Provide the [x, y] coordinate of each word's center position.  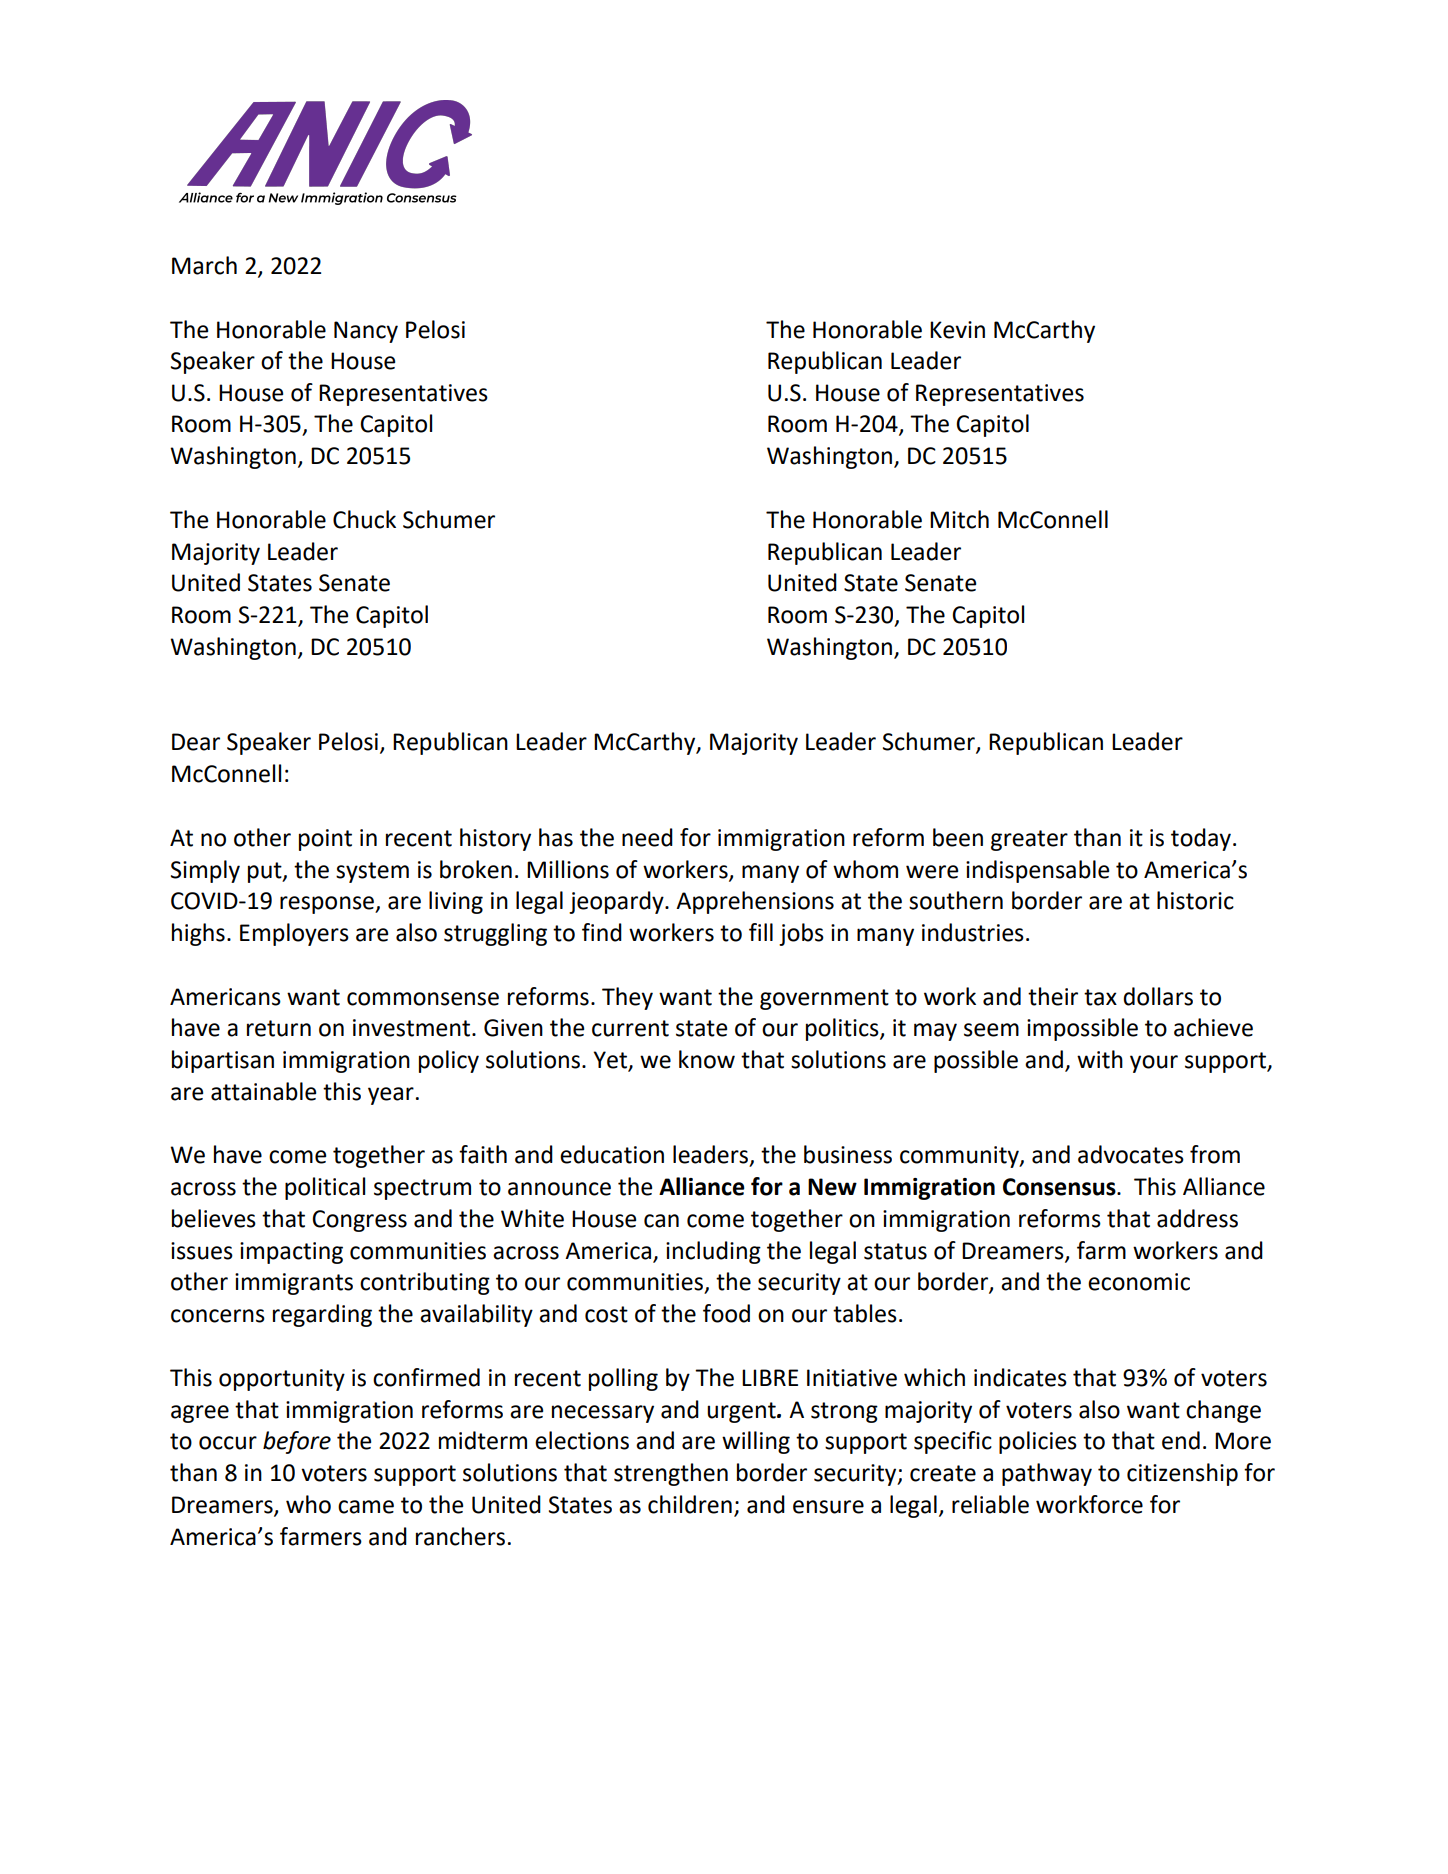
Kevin [957, 330]
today [1201, 839]
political [325, 1188]
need [647, 837]
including [713, 1252]
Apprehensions [755, 902]
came [366, 1507]
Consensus [1060, 1187]
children [690, 1504]
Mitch [959, 519]
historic [1195, 900]
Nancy [366, 332]
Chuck [364, 519]
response [328, 905]
